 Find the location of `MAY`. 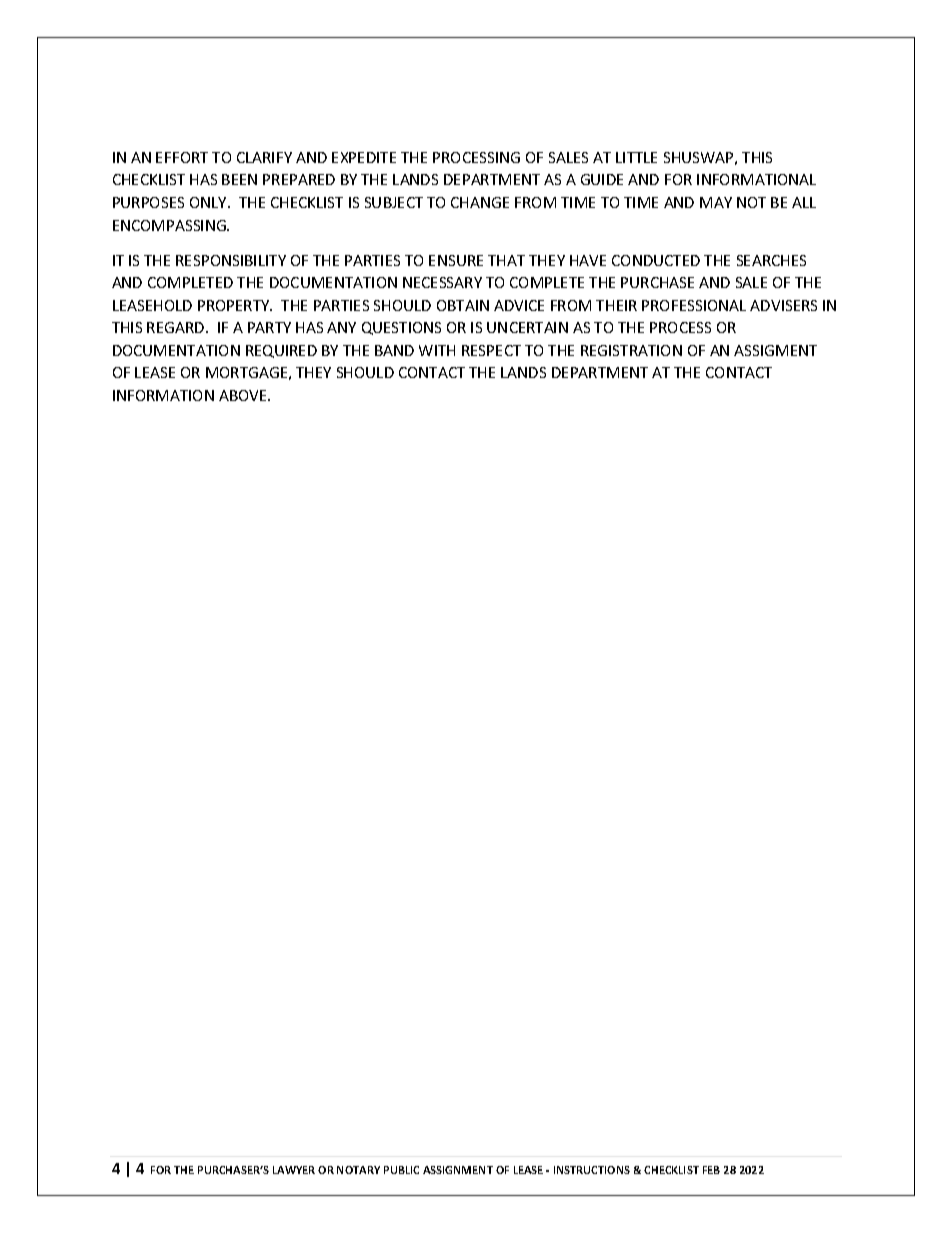

MAY is located at coordinates (716, 202).
